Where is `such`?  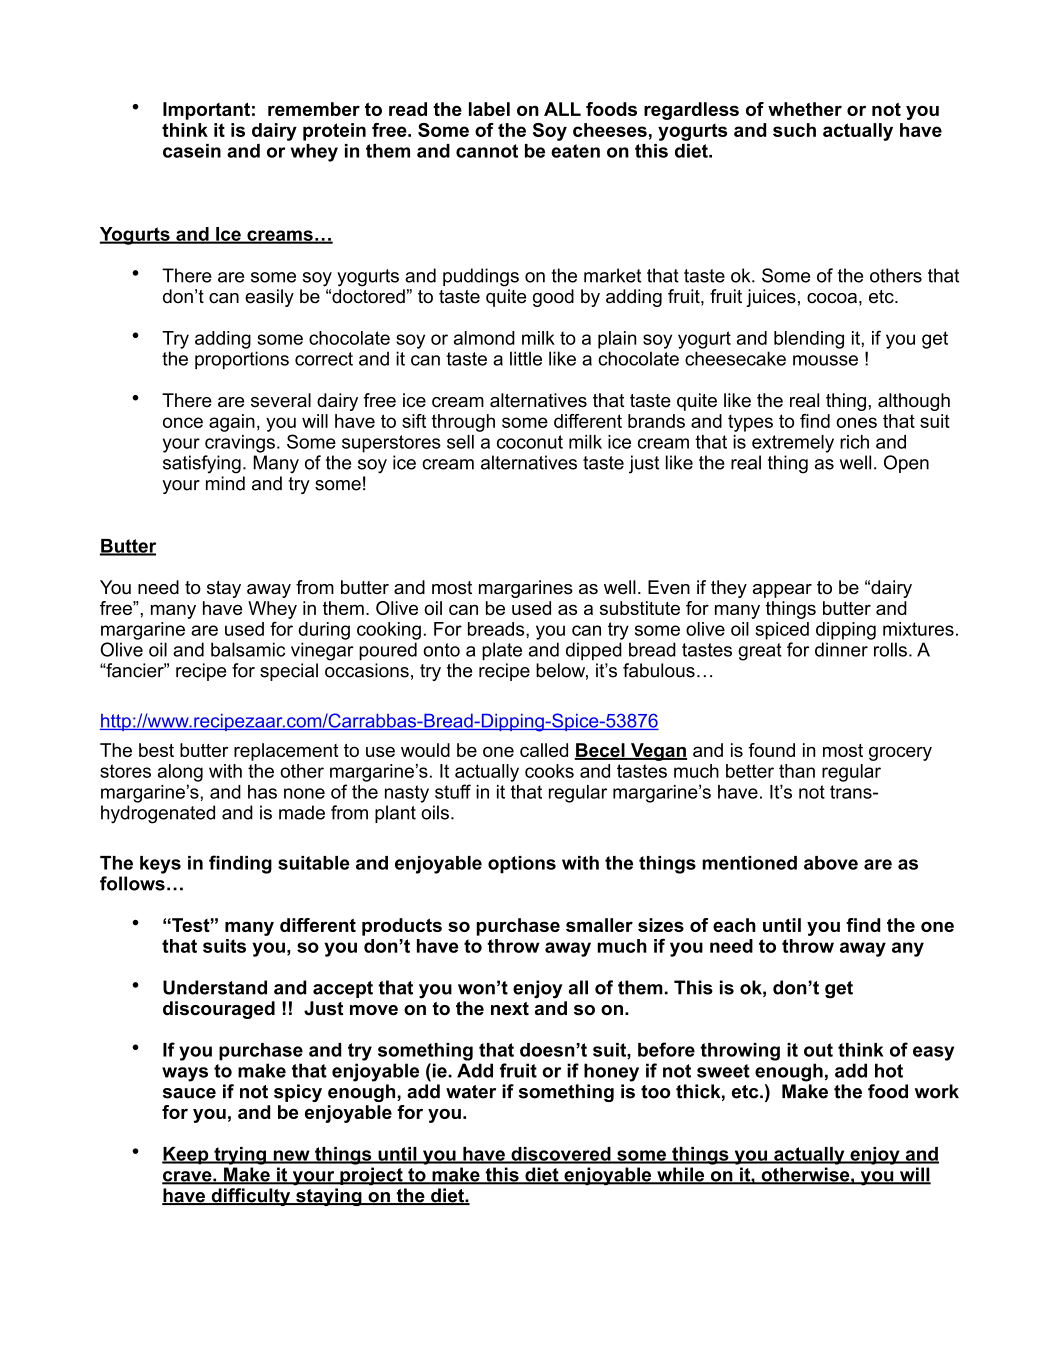
such is located at coordinates (794, 130).
